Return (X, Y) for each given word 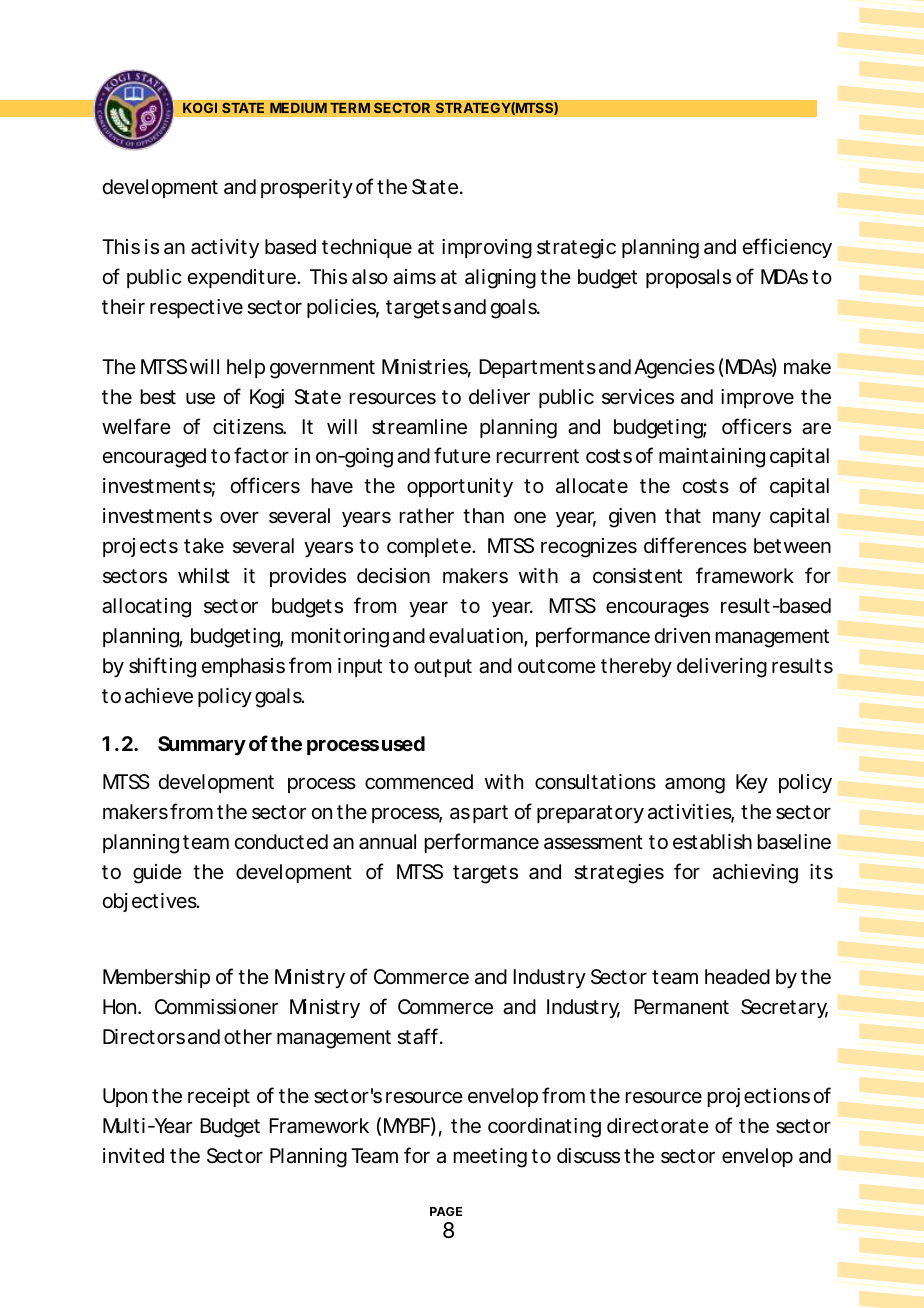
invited (133, 1155)
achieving (755, 874)
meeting (490, 1158)
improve (757, 398)
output (443, 668)
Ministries (426, 368)
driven (682, 635)
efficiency (787, 248)
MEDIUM (298, 108)
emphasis (243, 667)
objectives (151, 902)
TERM (350, 107)
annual (387, 842)
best (158, 397)
